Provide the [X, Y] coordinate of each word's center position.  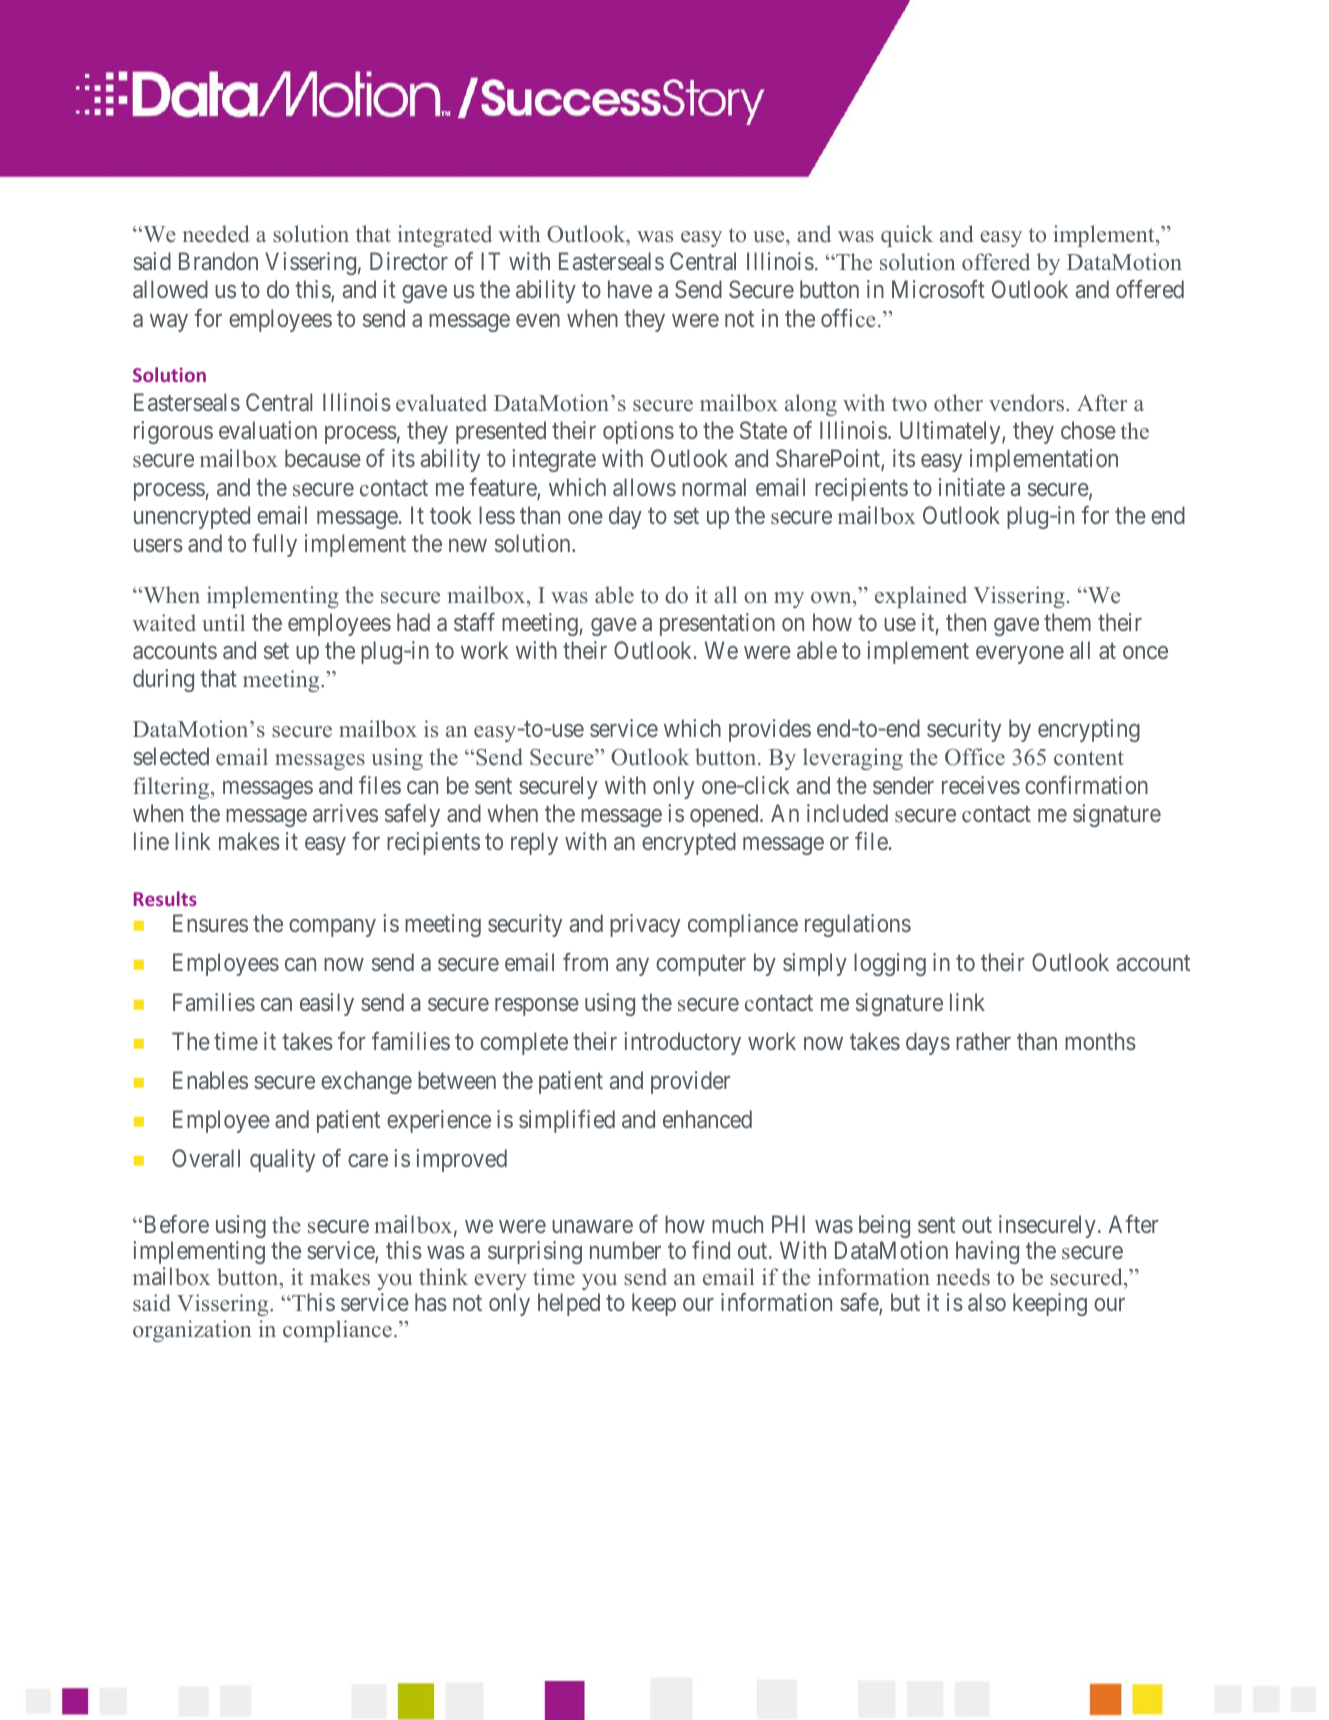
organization [192, 1331]
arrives [345, 813]
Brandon [218, 261]
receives [981, 785]
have [630, 289]
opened [725, 815]
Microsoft [938, 289]
